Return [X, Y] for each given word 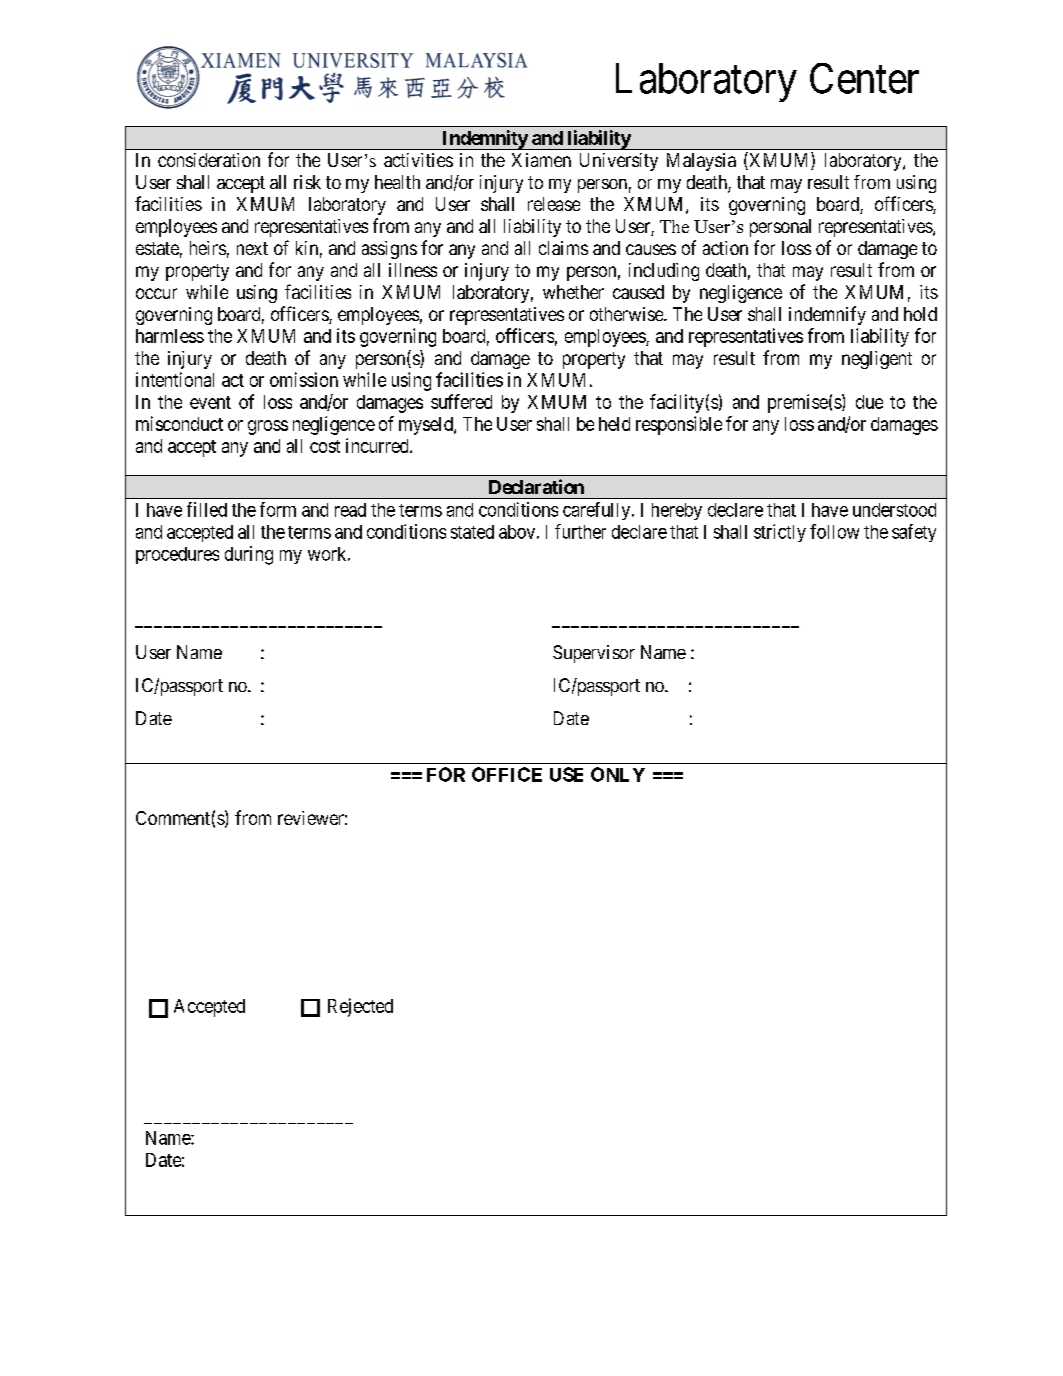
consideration [209, 160]
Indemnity [484, 140]
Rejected [360, 1007]
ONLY [618, 774]
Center [864, 78]
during [249, 555]
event [210, 402]
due [869, 402]
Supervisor [594, 654]
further [580, 531]
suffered [461, 401]
